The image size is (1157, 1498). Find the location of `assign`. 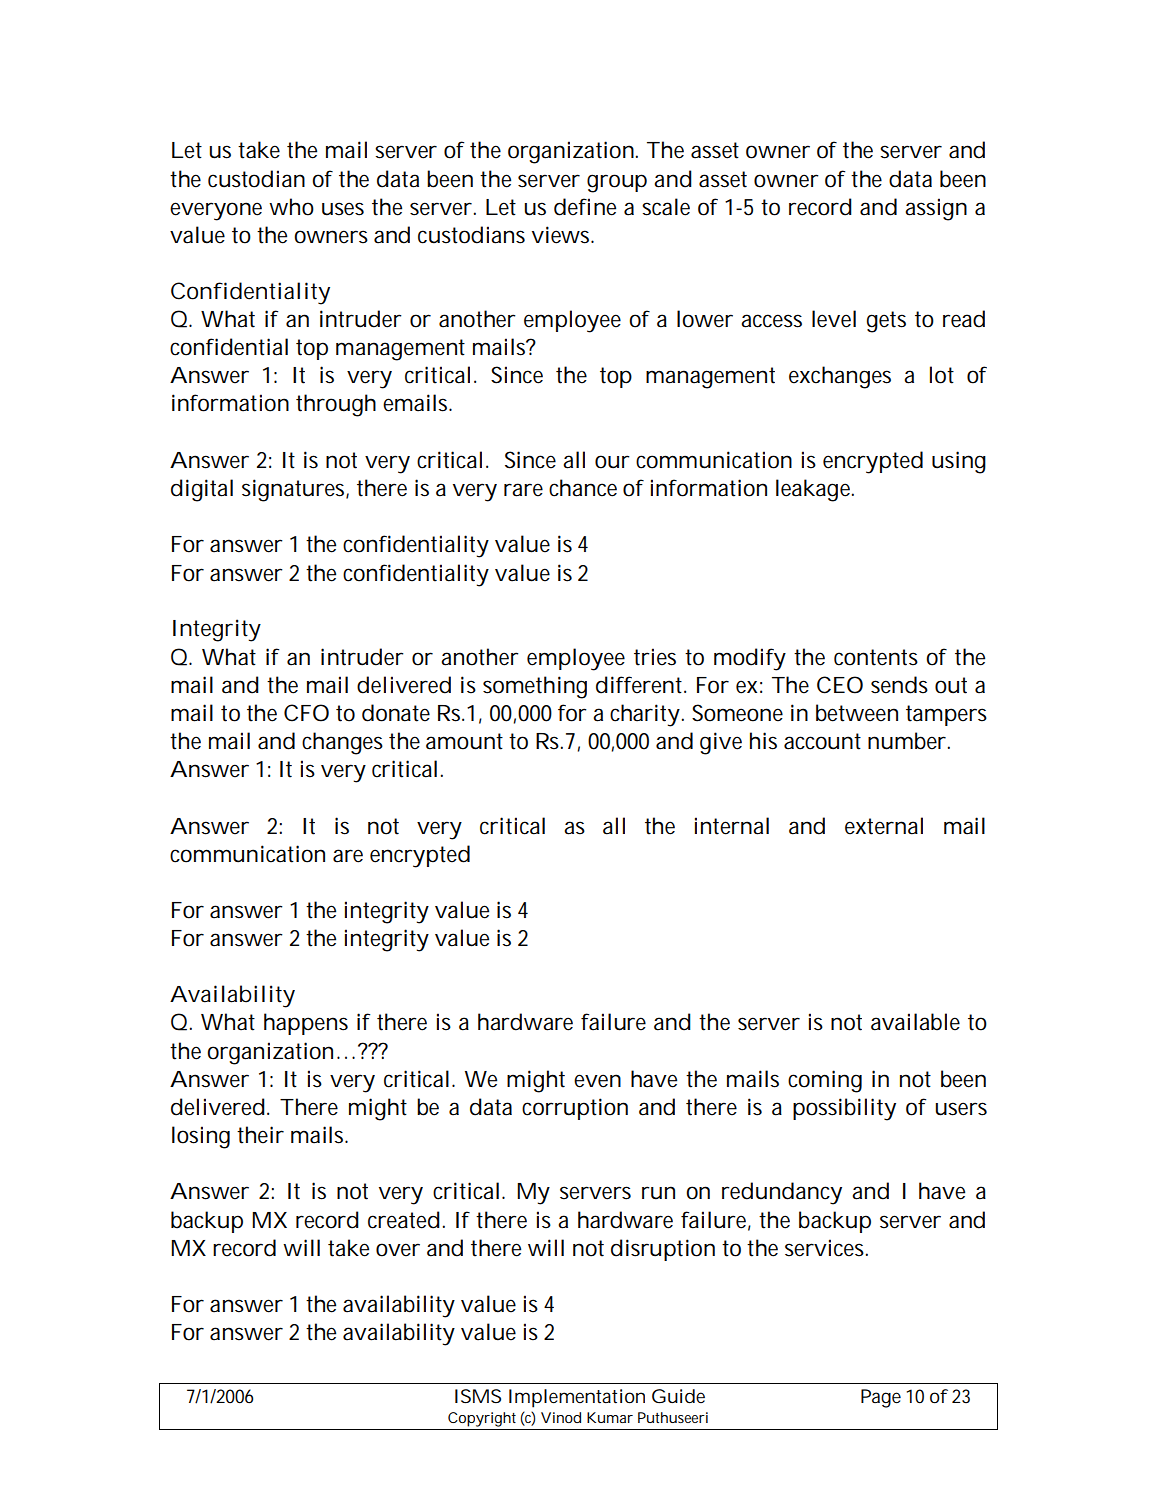

assign is located at coordinates (936, 209).
